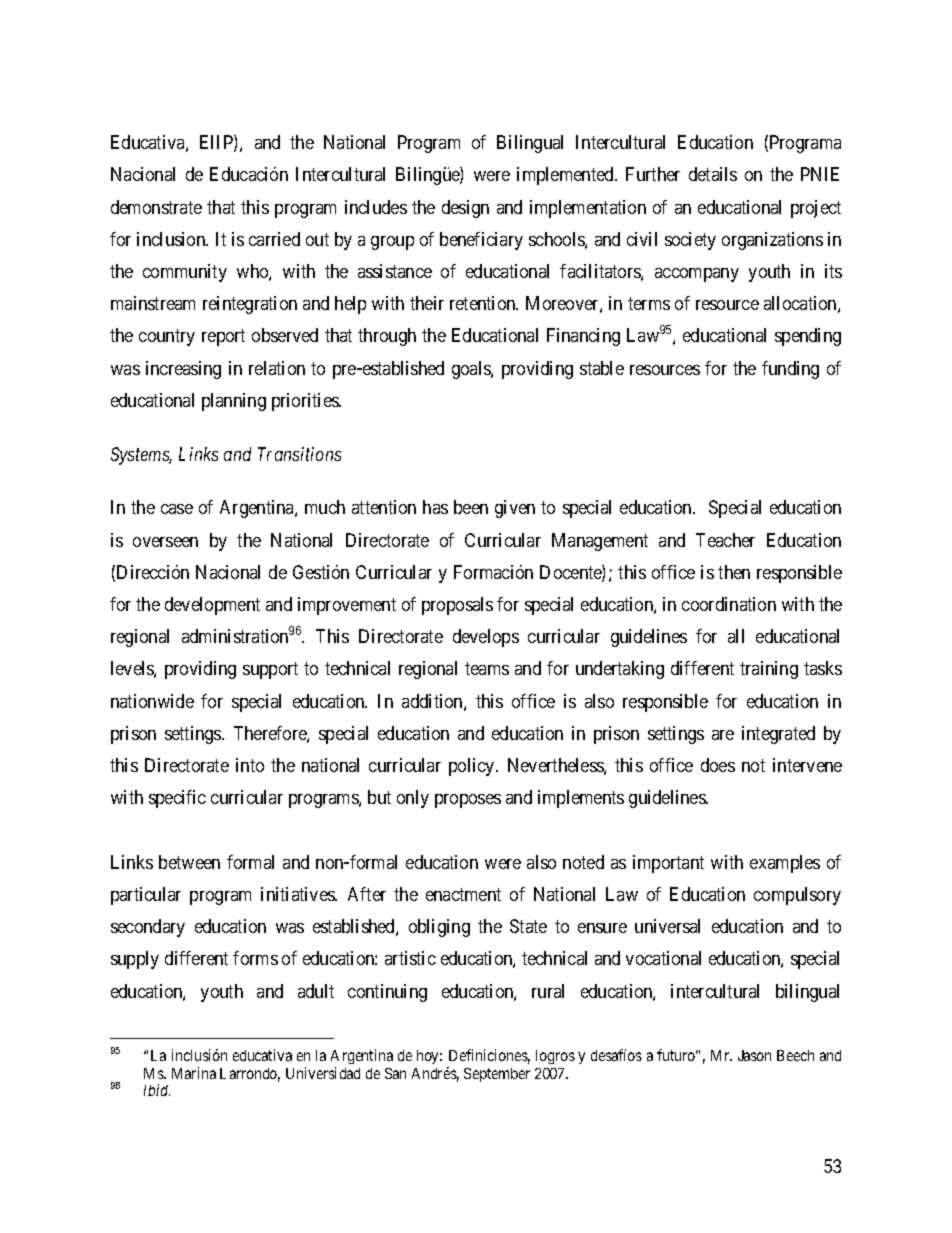 Image resolution: width=952 pixels, height=1233 pixels. I want to click on funding, so click(790, 370).
